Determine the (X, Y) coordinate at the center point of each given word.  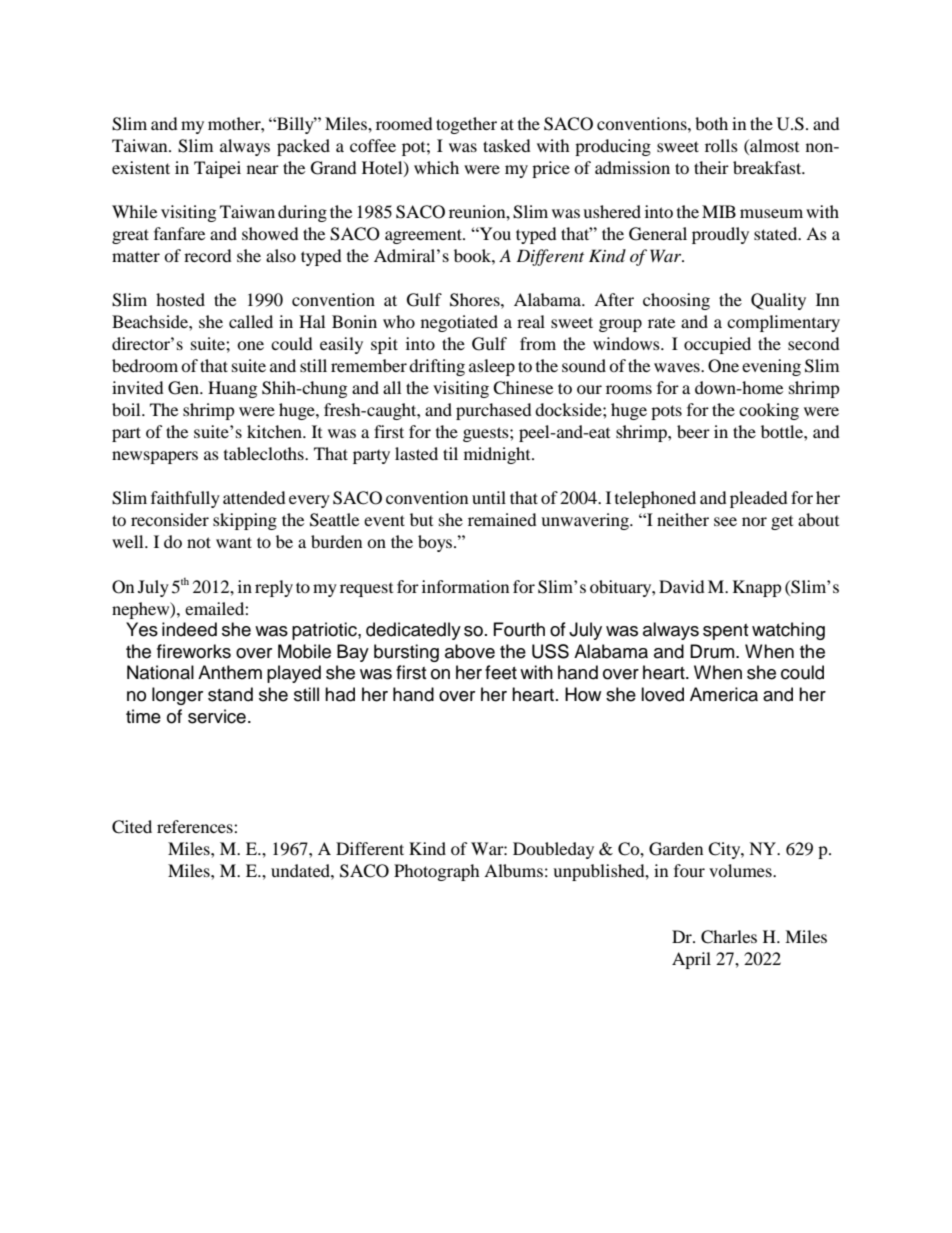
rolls (721, 145)
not (199, 542)
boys (436, 543)
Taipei (217, 169)
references (196, 826)
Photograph (437, 872)
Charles (729, 937)
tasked (507, 145)
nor (754, 521)
